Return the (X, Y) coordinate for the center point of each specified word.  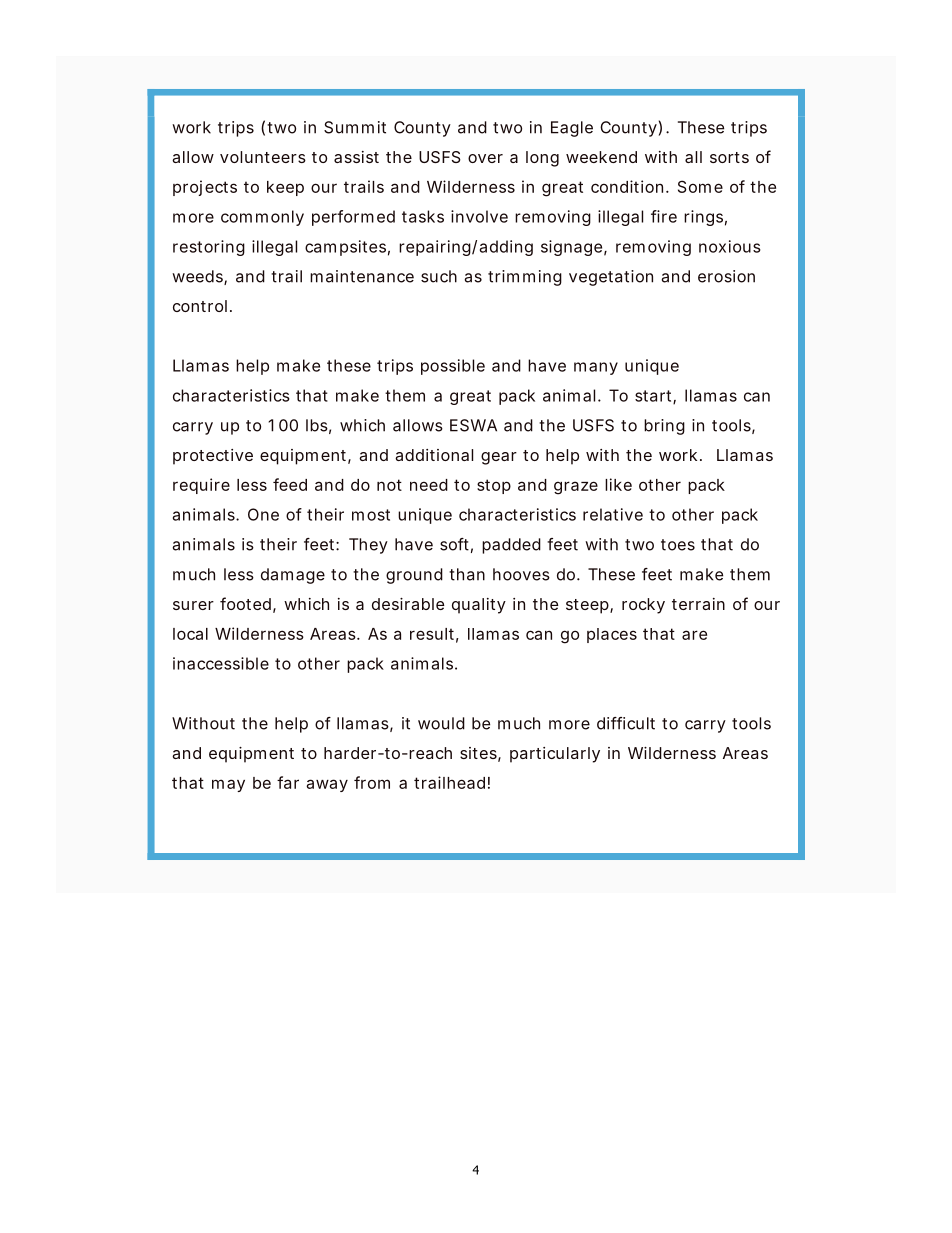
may (228, 785)
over (485, 158)
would (441, 723)
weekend (601, 157)
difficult (626, 723)
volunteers (263, 157)
